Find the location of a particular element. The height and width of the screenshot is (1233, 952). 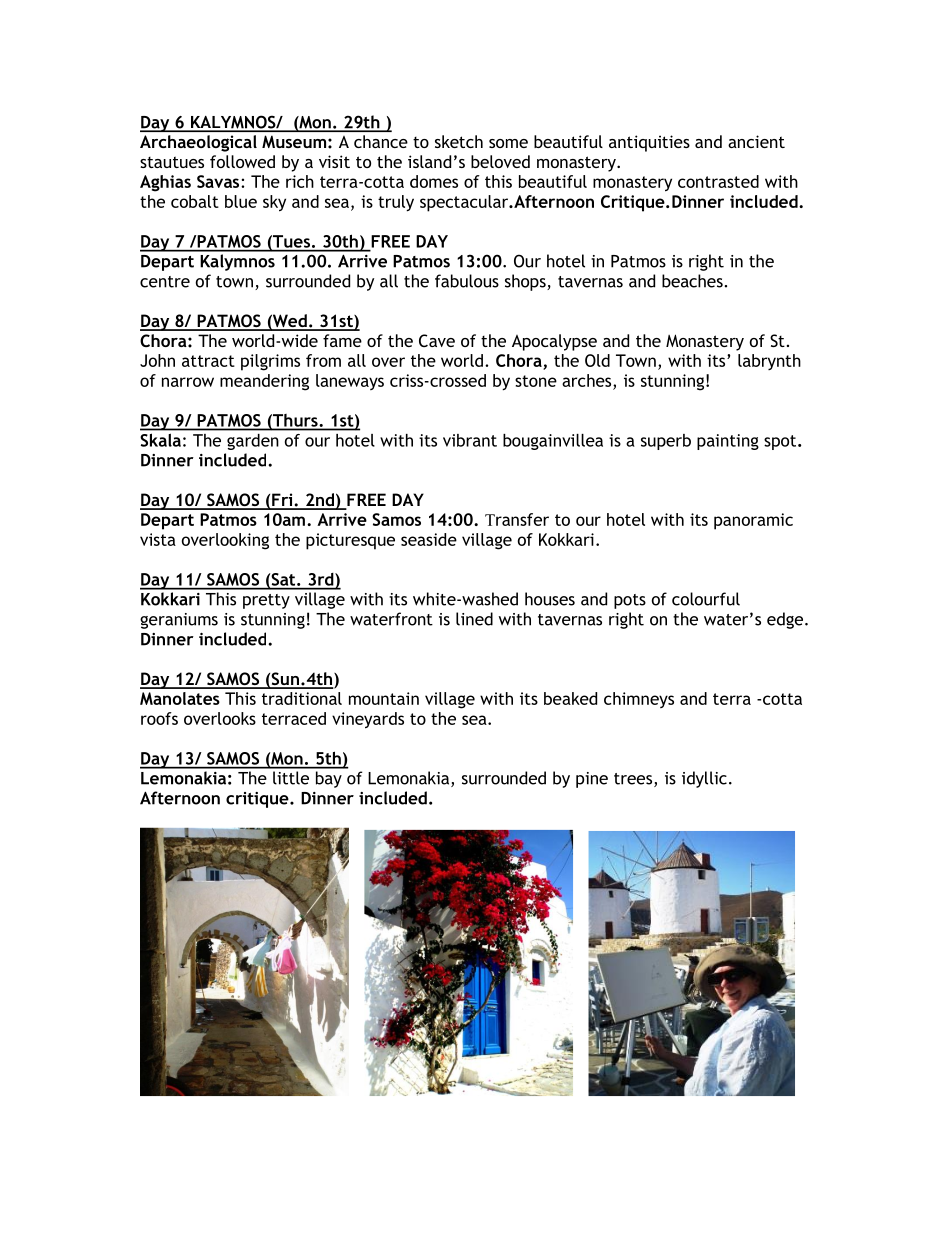

vibrant is located at coordinates (470, 440).
